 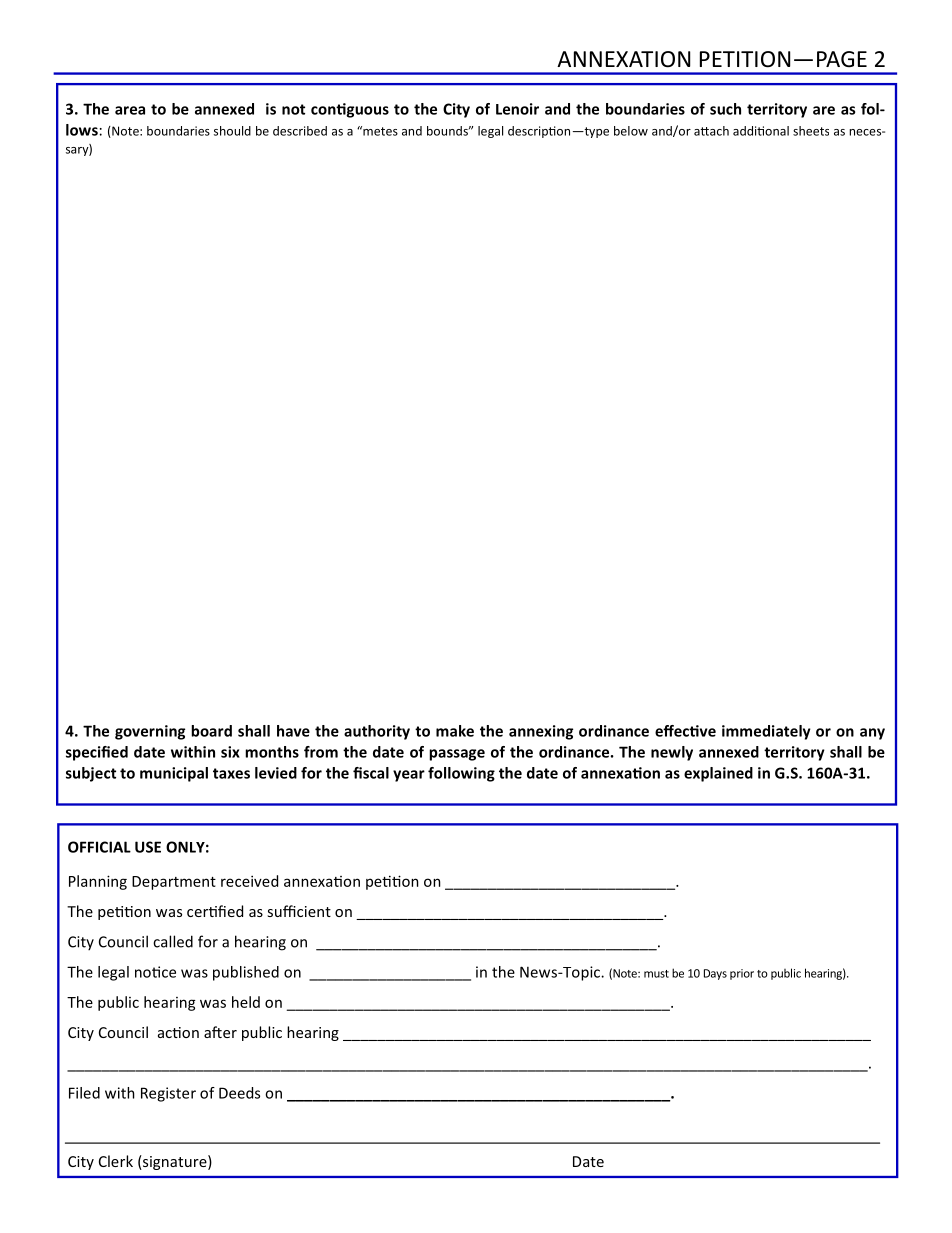 What do you see at coordinates (239, 1093) in the image?
I see `Deeds` at bounding box center [239, 1093].
